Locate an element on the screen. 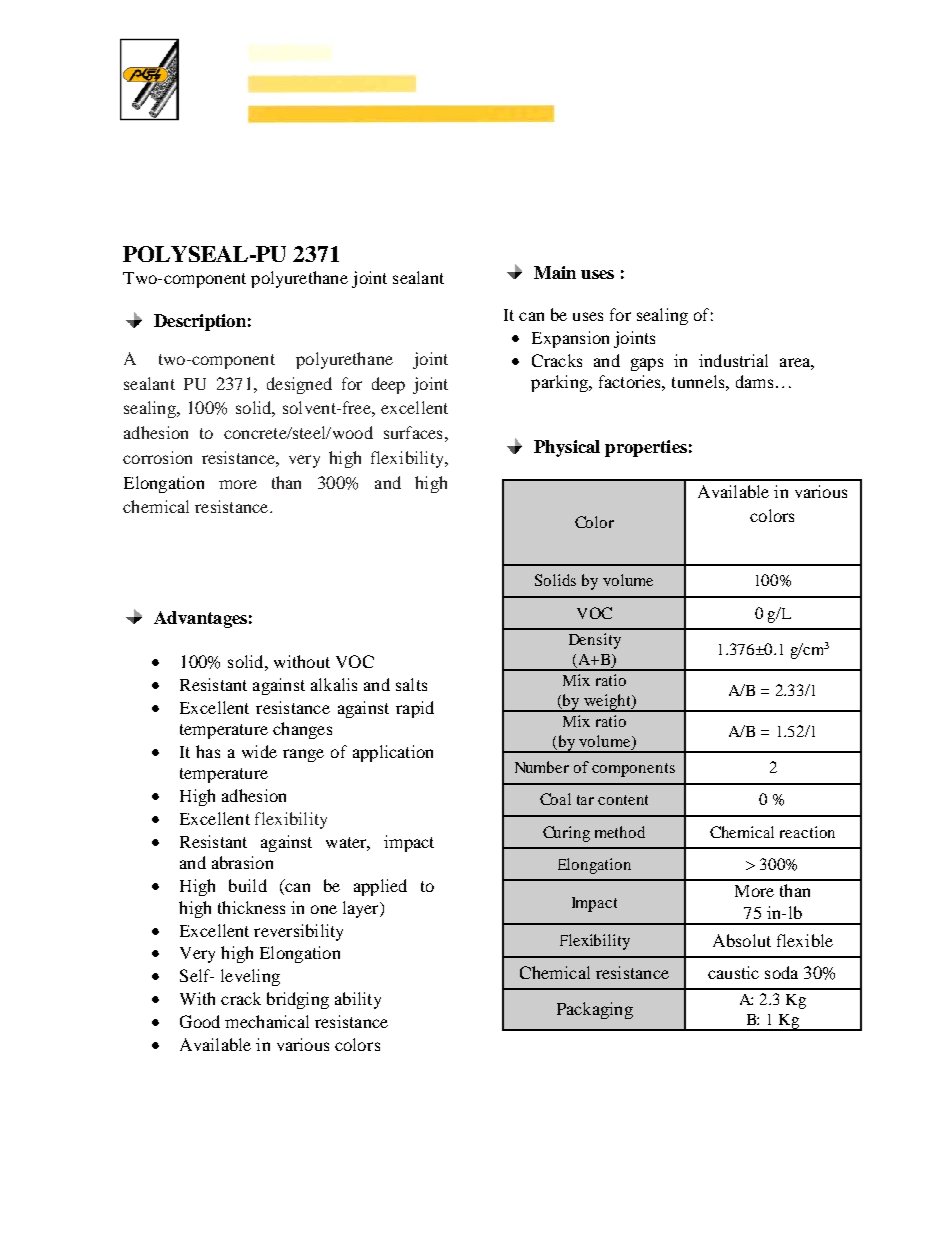 The width and height of the screenshot is (952, 1233). Coal is located at coordinates (555, 799).
